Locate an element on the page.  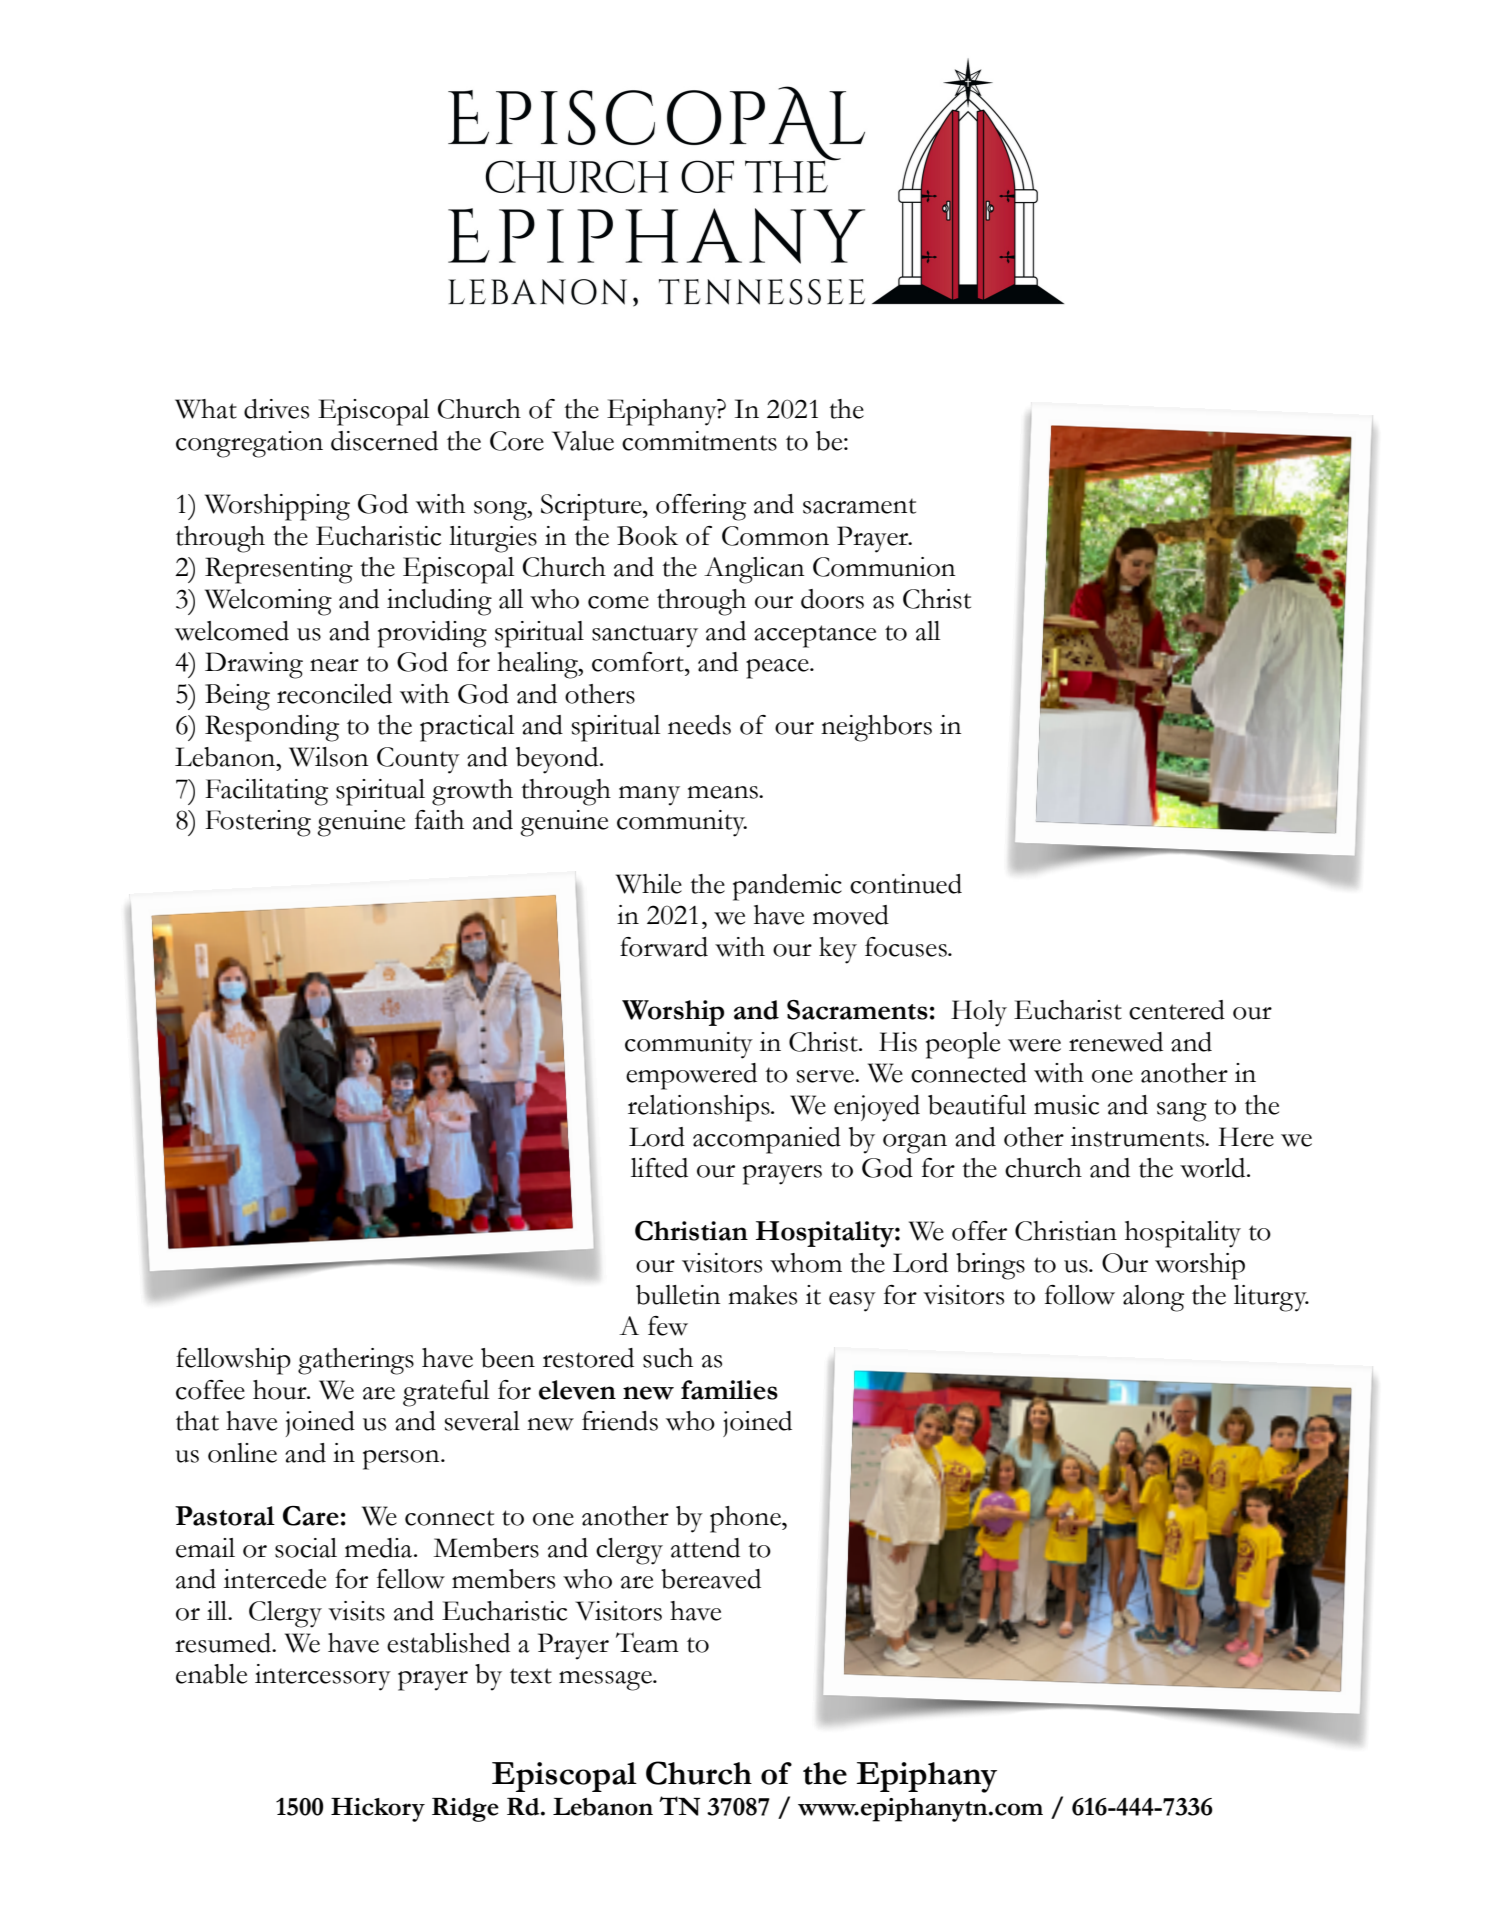
gatherings is located at coordinates (356, 1361).
